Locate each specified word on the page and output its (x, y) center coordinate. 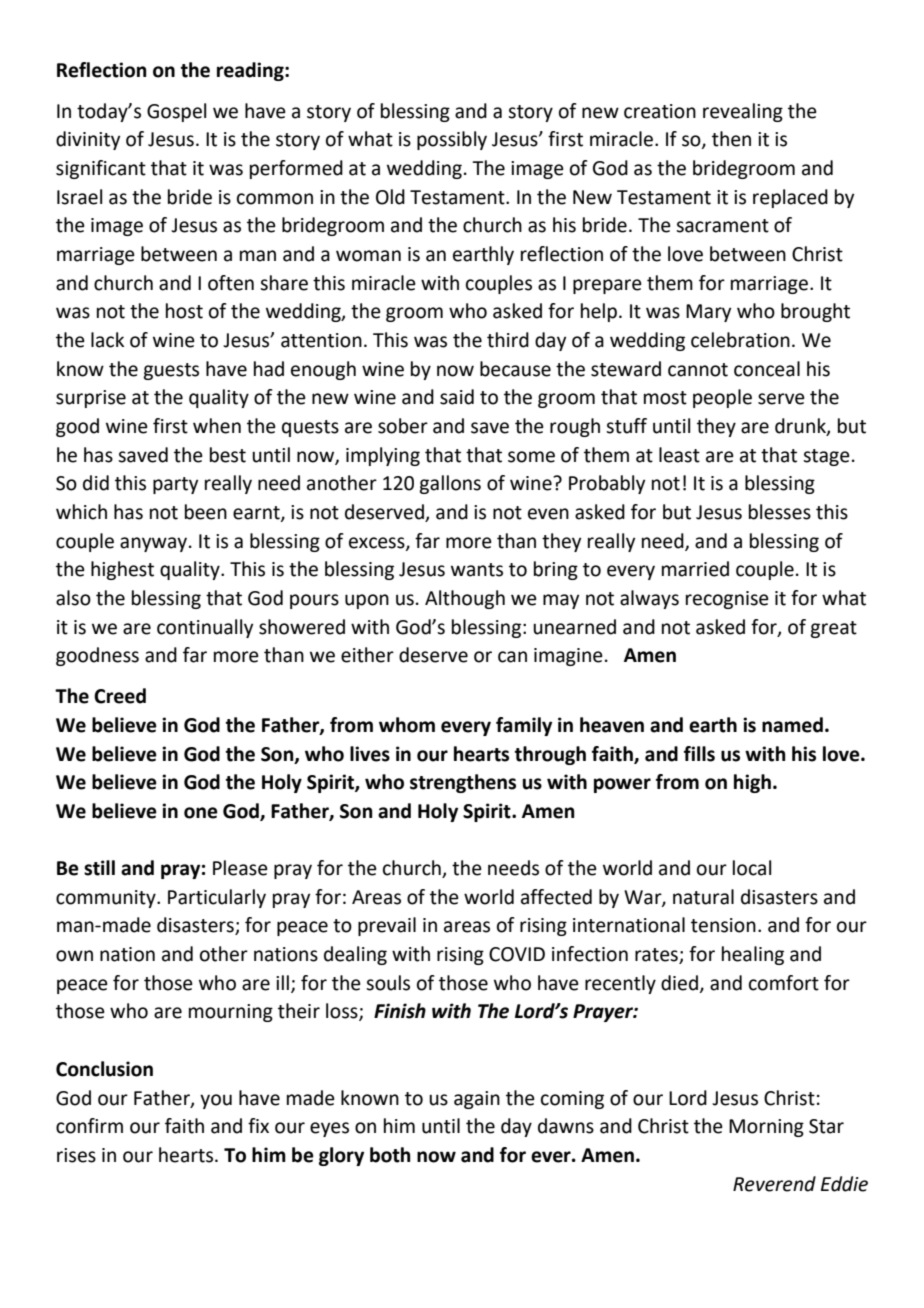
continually (205, 628)
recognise (727, 600)
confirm (89, 1126)
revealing (743, 112)
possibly (452, 140)
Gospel (176, 112)
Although (465, 599)
